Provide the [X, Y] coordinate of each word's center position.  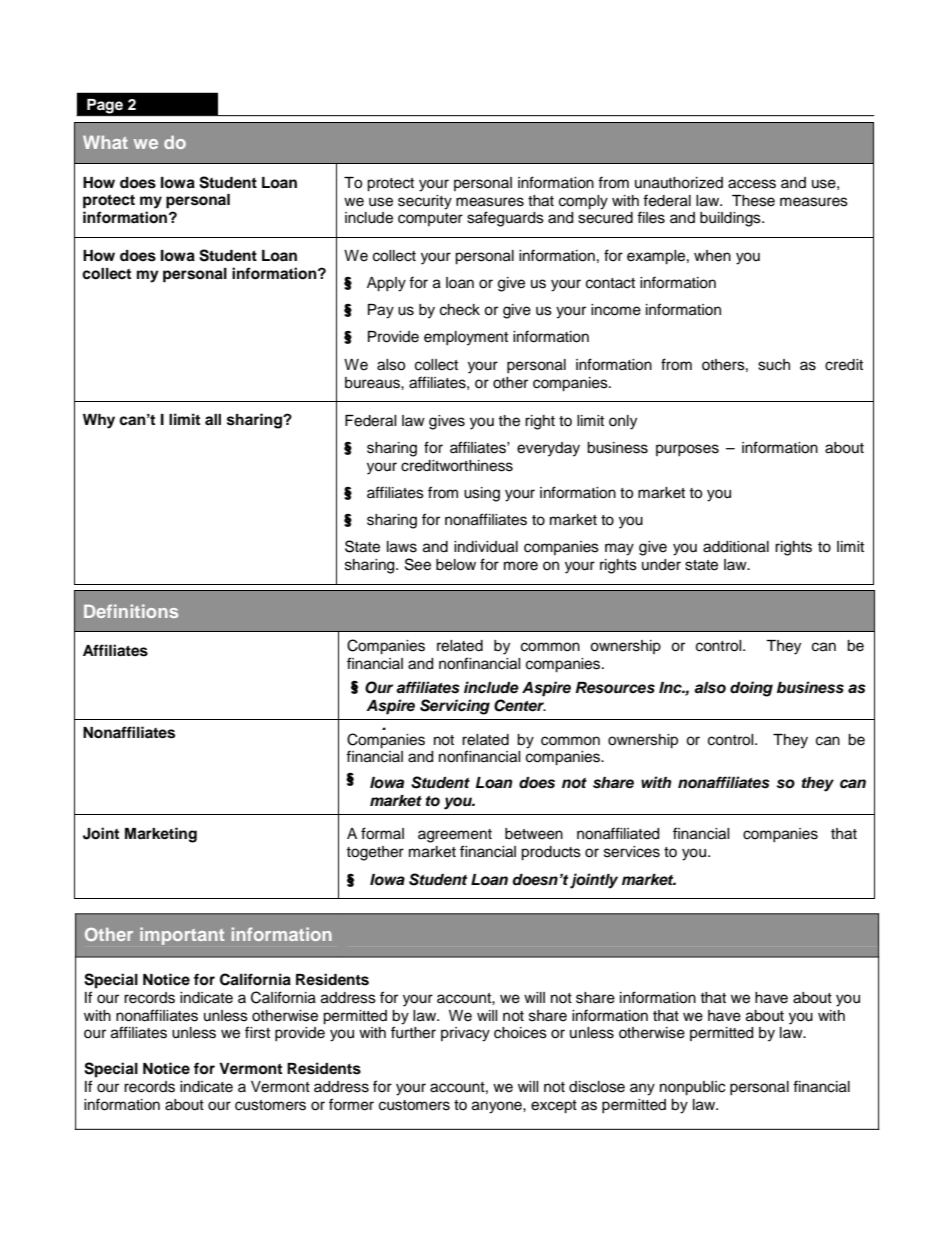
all [213, 419]
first [257, 1032]
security [425, 202]
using [482, 494]
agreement [455, 836]
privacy [465, 1034]
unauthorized [679, 183]
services [632, 852]
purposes [687, 450]
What [105, 142]
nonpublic [692, 1088]
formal [382, 833]
